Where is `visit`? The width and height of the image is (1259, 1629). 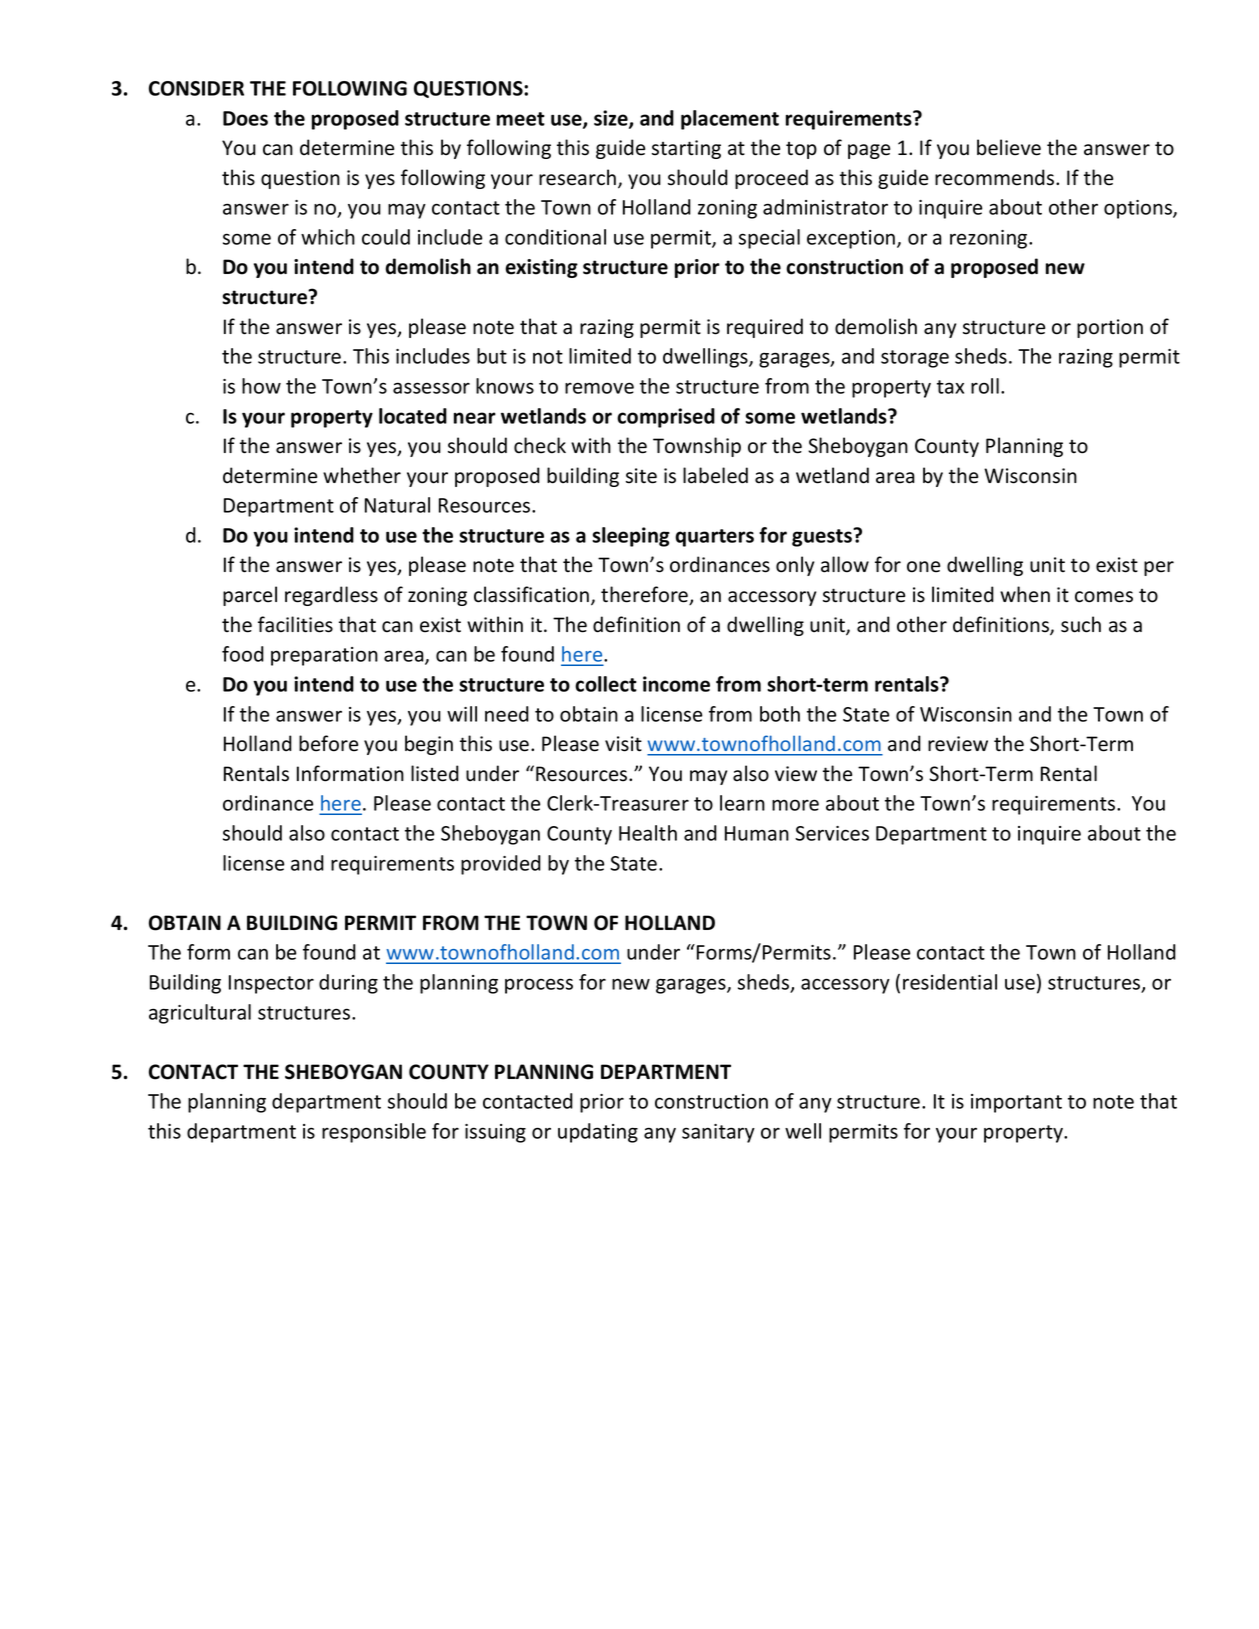
visit is located at coordinates (623, 744).
